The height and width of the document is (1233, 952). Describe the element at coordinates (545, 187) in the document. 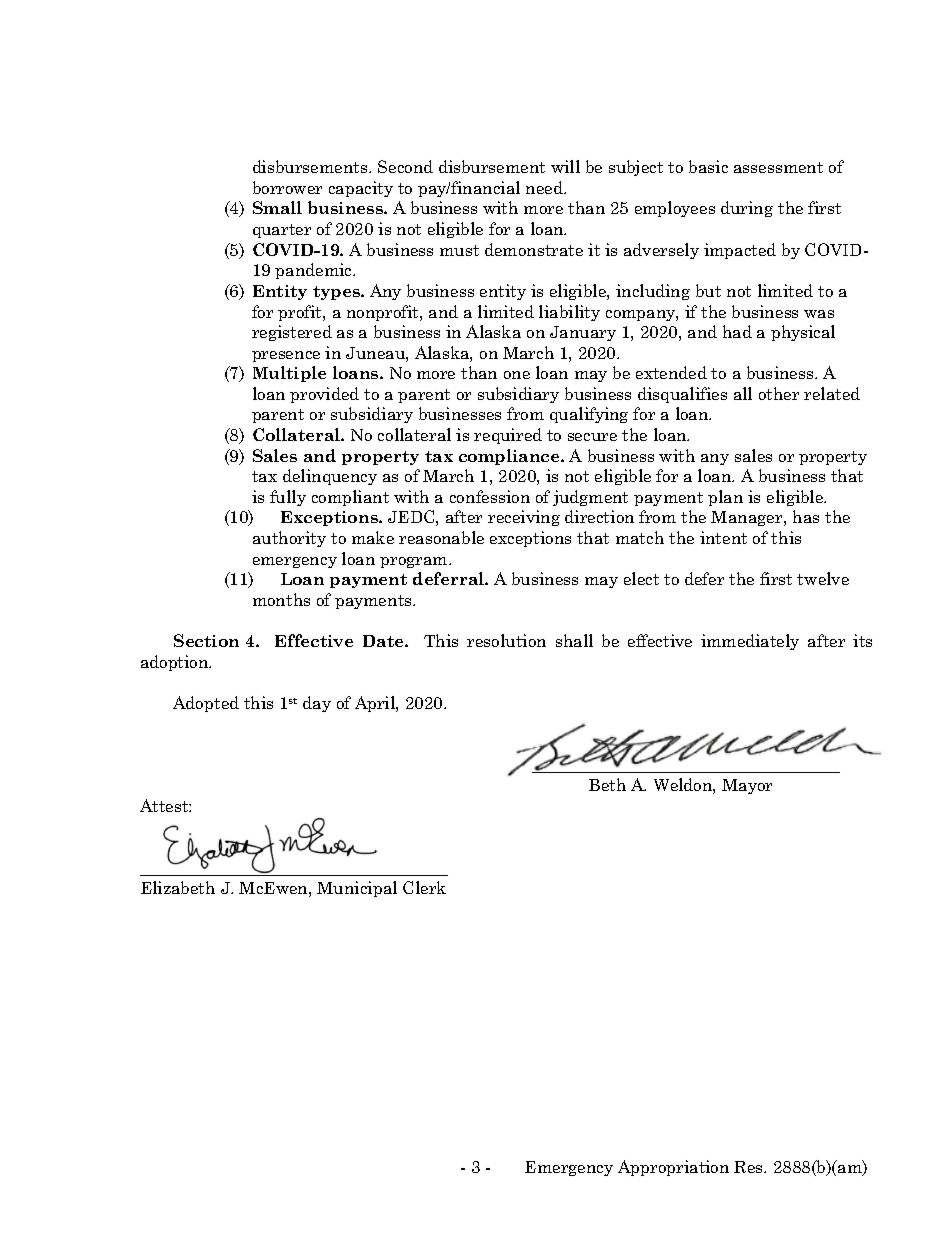

I see `need` at that location.
